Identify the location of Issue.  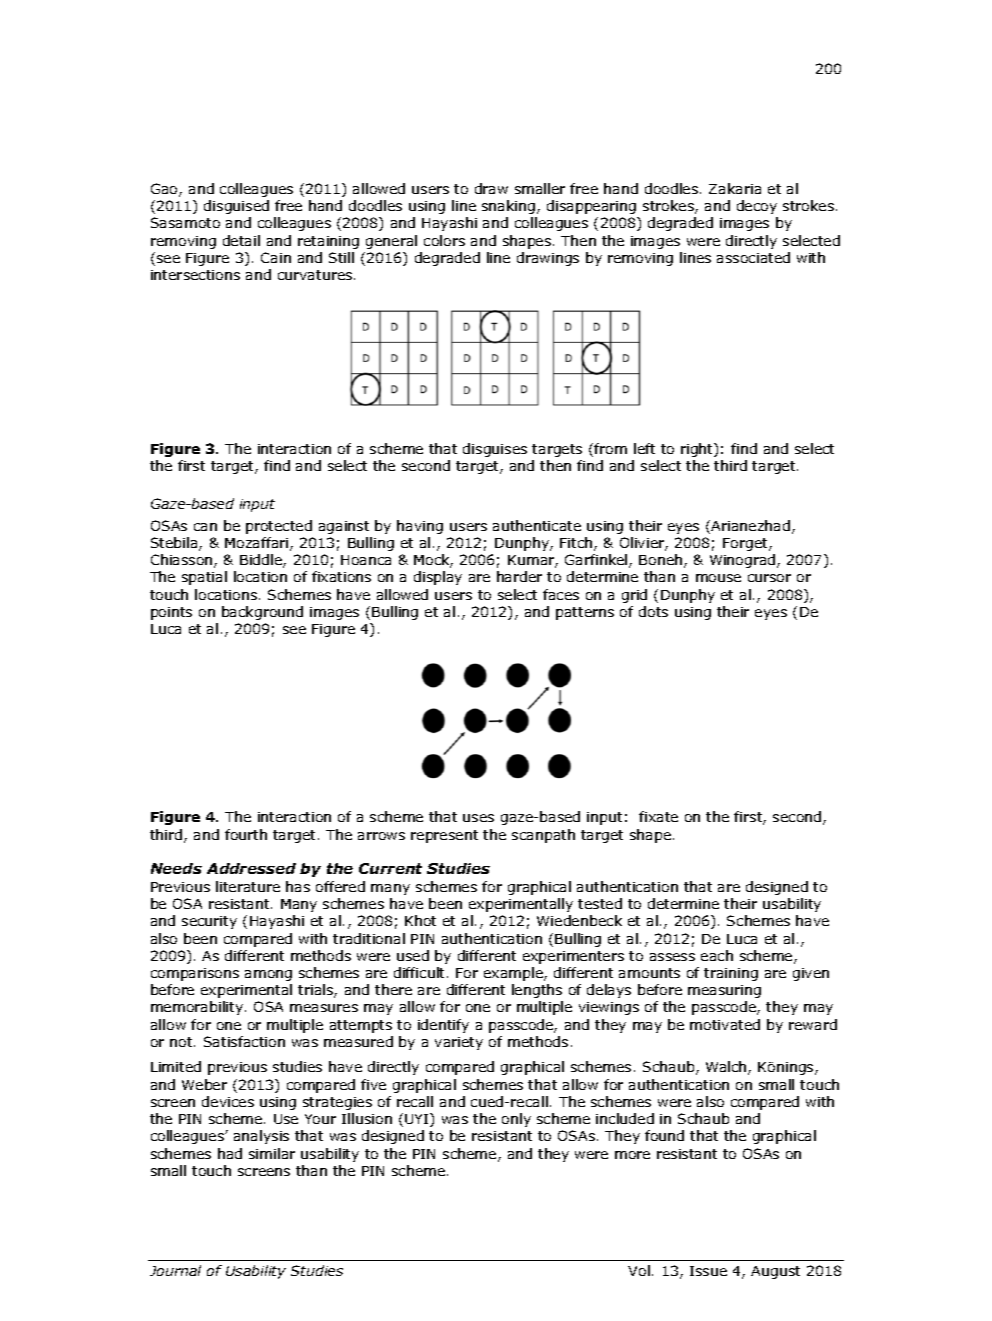
(708, 1271).
